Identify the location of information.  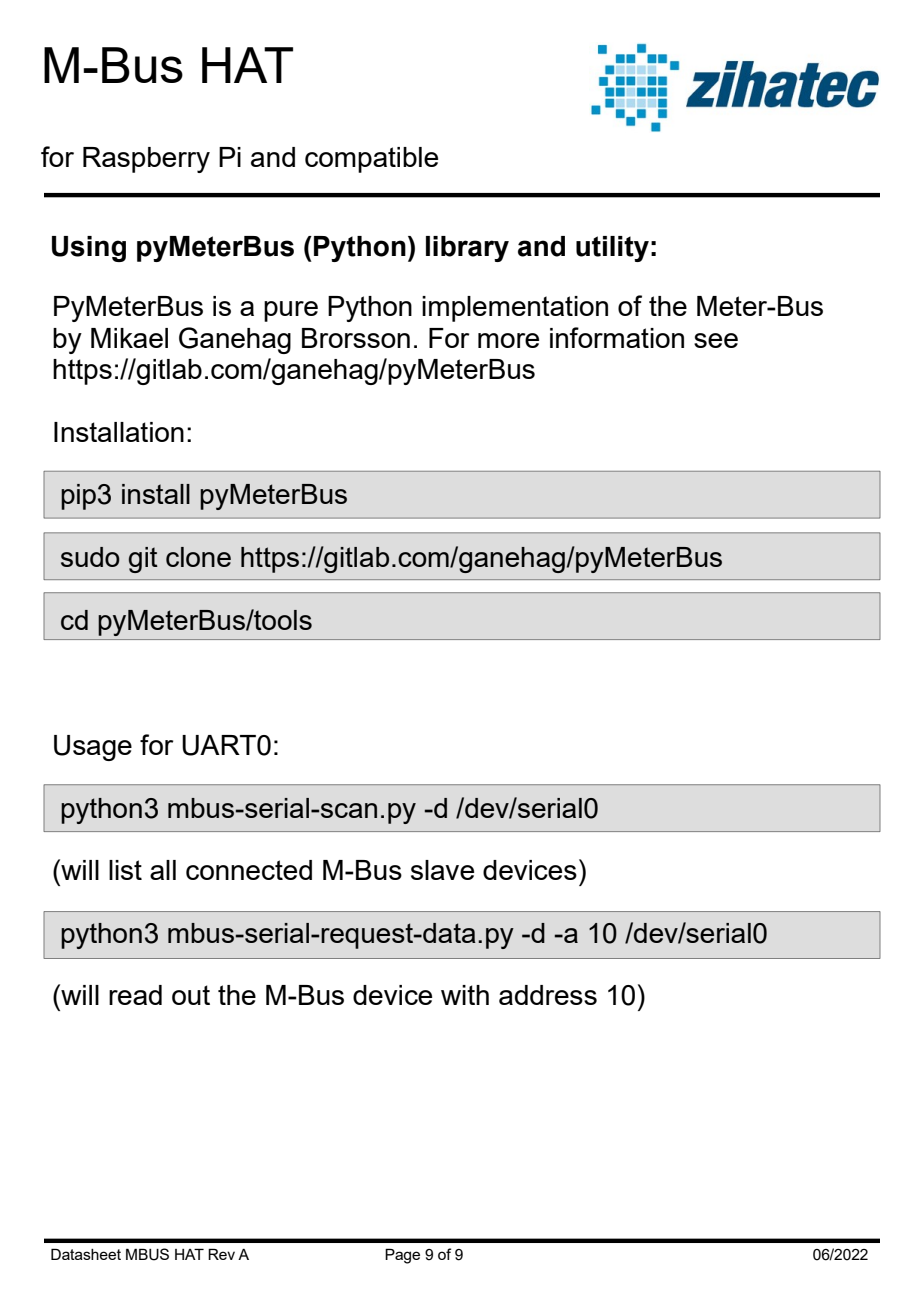
(617, 337).
